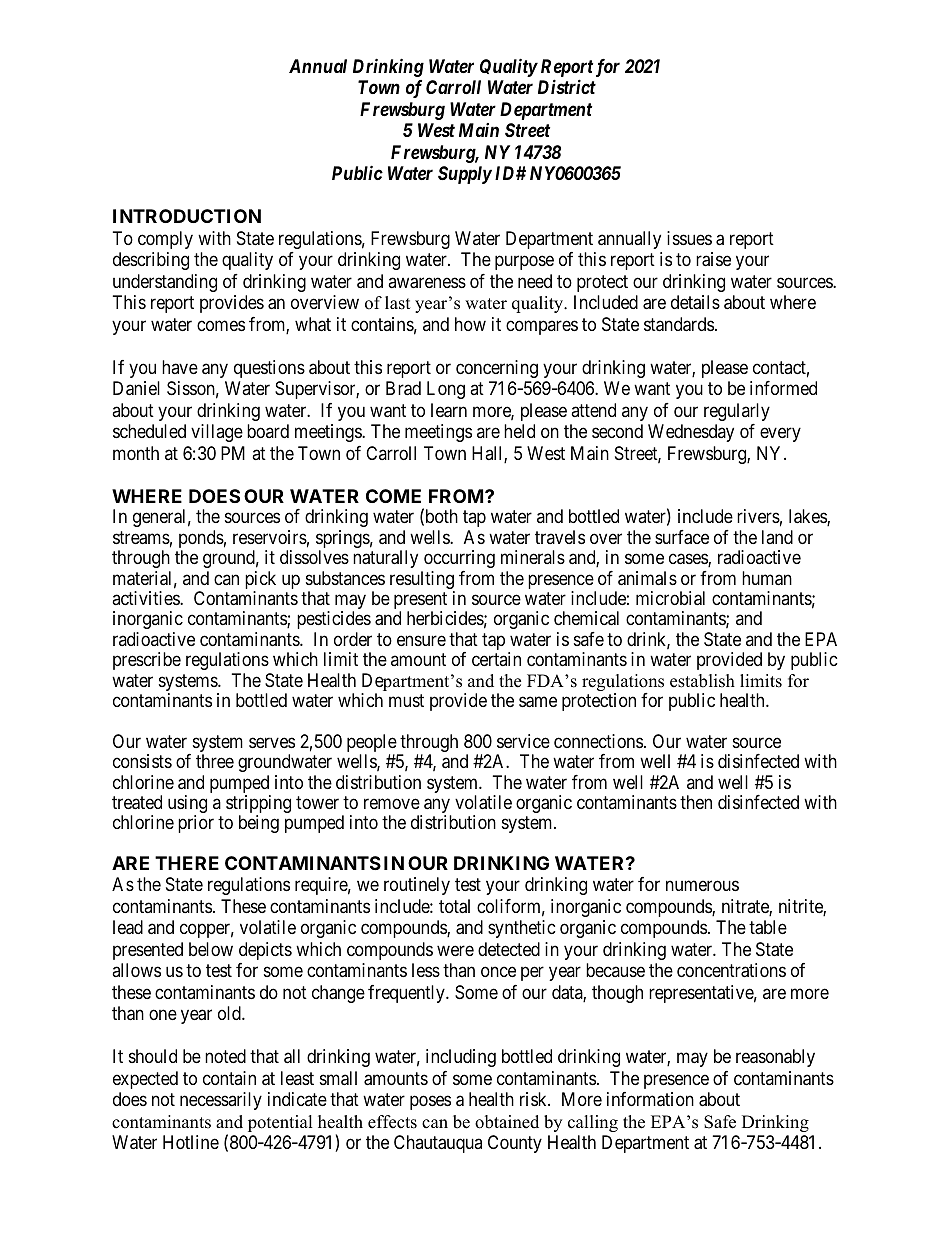 This screenshot has height=1233, width=952. I want to click on issues, so click(689, 238).
